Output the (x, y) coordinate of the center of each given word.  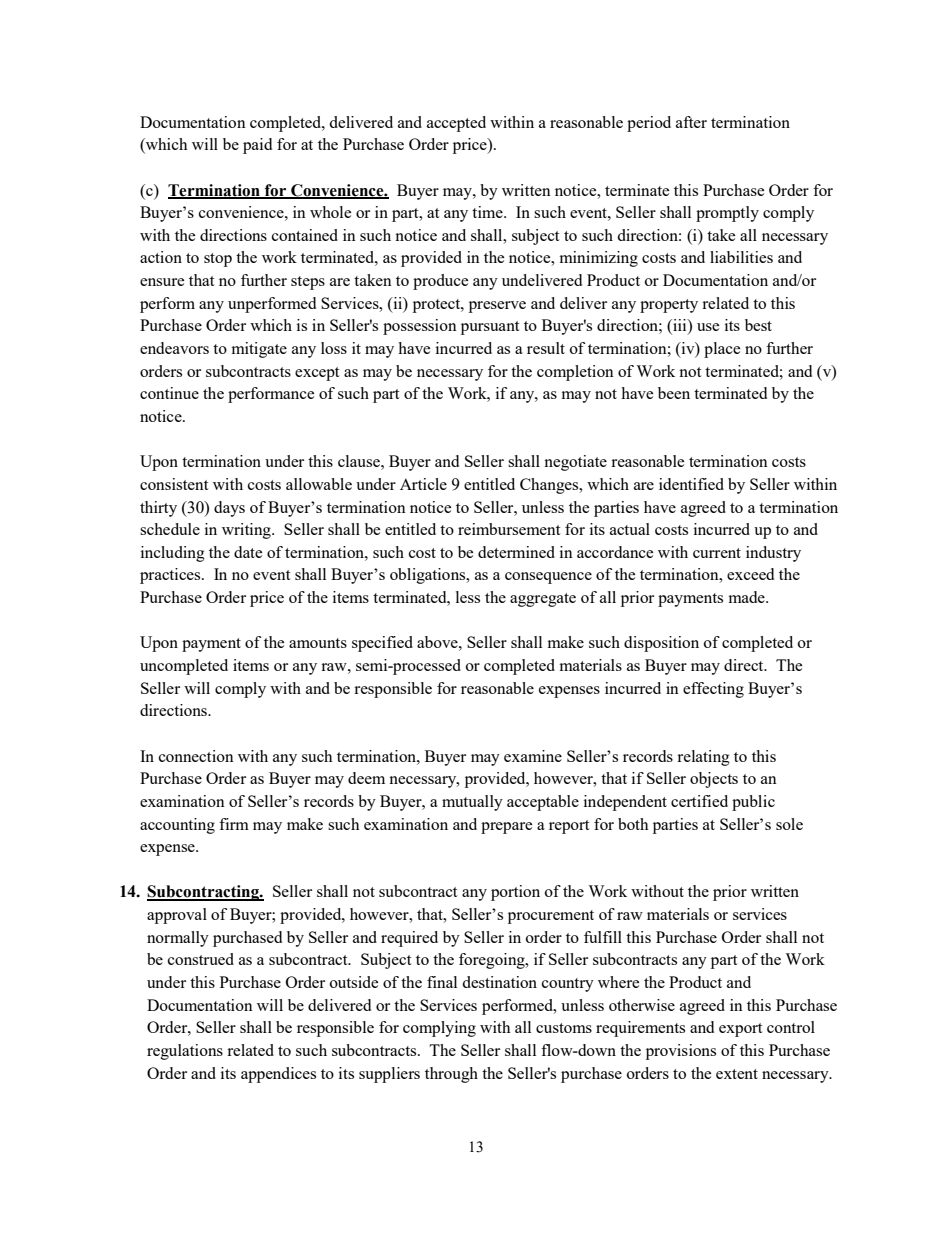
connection (196, 756)
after (691, 122)
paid (257, 146)
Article (423, 484)
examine (533, 756)
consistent (174, 484)
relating (703, 758)
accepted (456, 124)
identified (691, 484)
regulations (185, 1052)
